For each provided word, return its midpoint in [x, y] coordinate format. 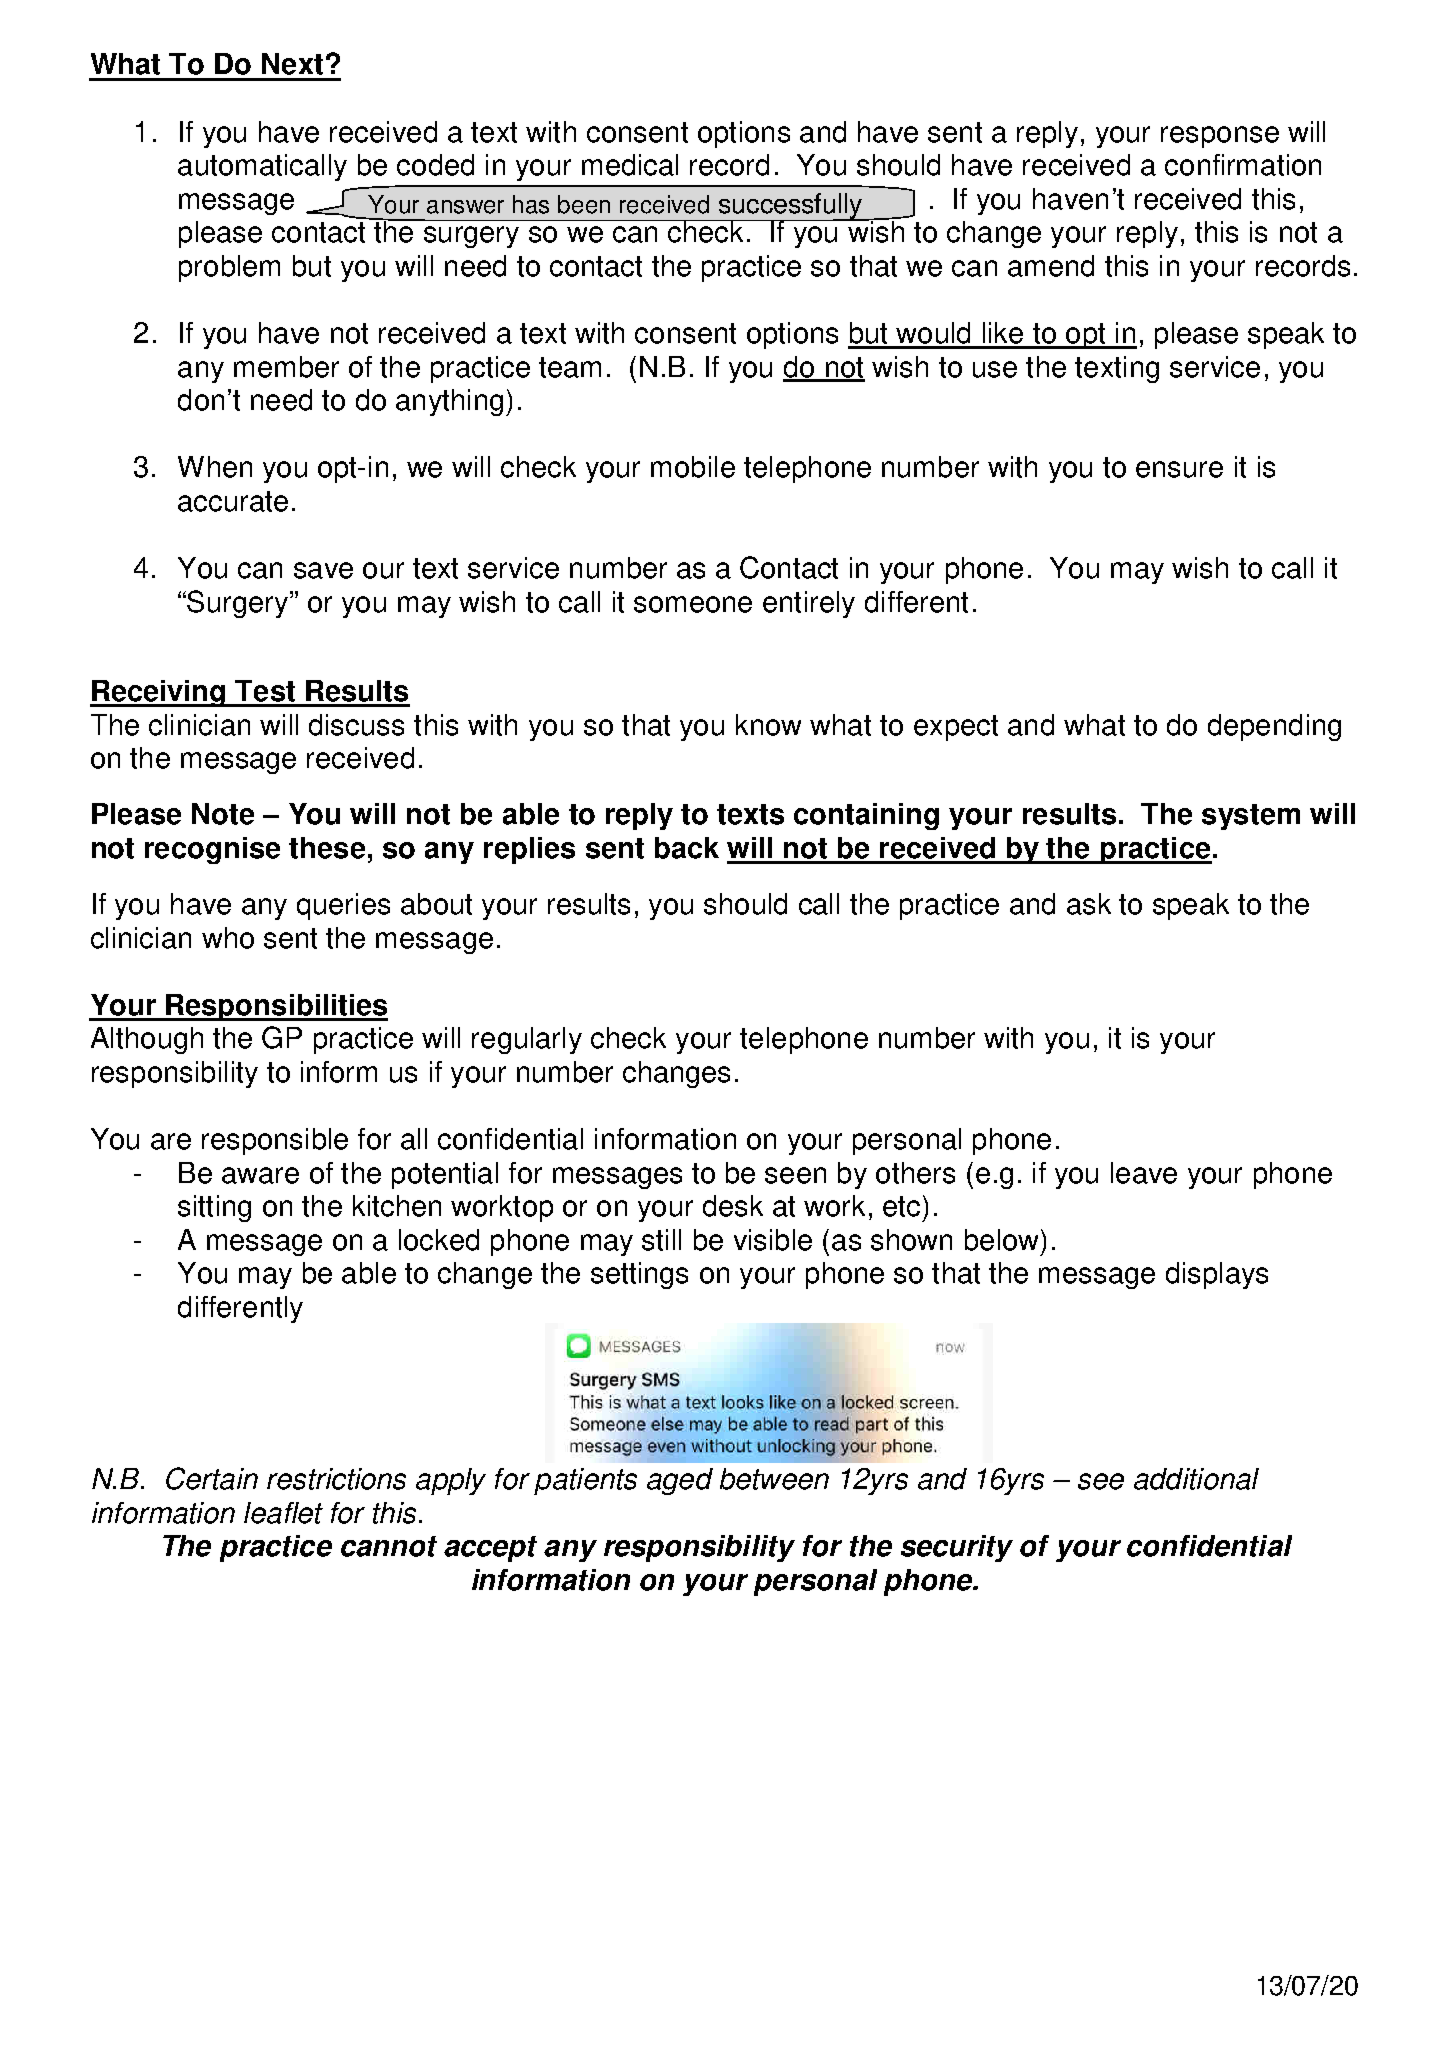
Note [223, 814]
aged [680, 1481]
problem [229, 268]
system [1251, 817]
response [1220, 137]
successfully [790, 207]
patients [585, 1481]
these [327, 848]
